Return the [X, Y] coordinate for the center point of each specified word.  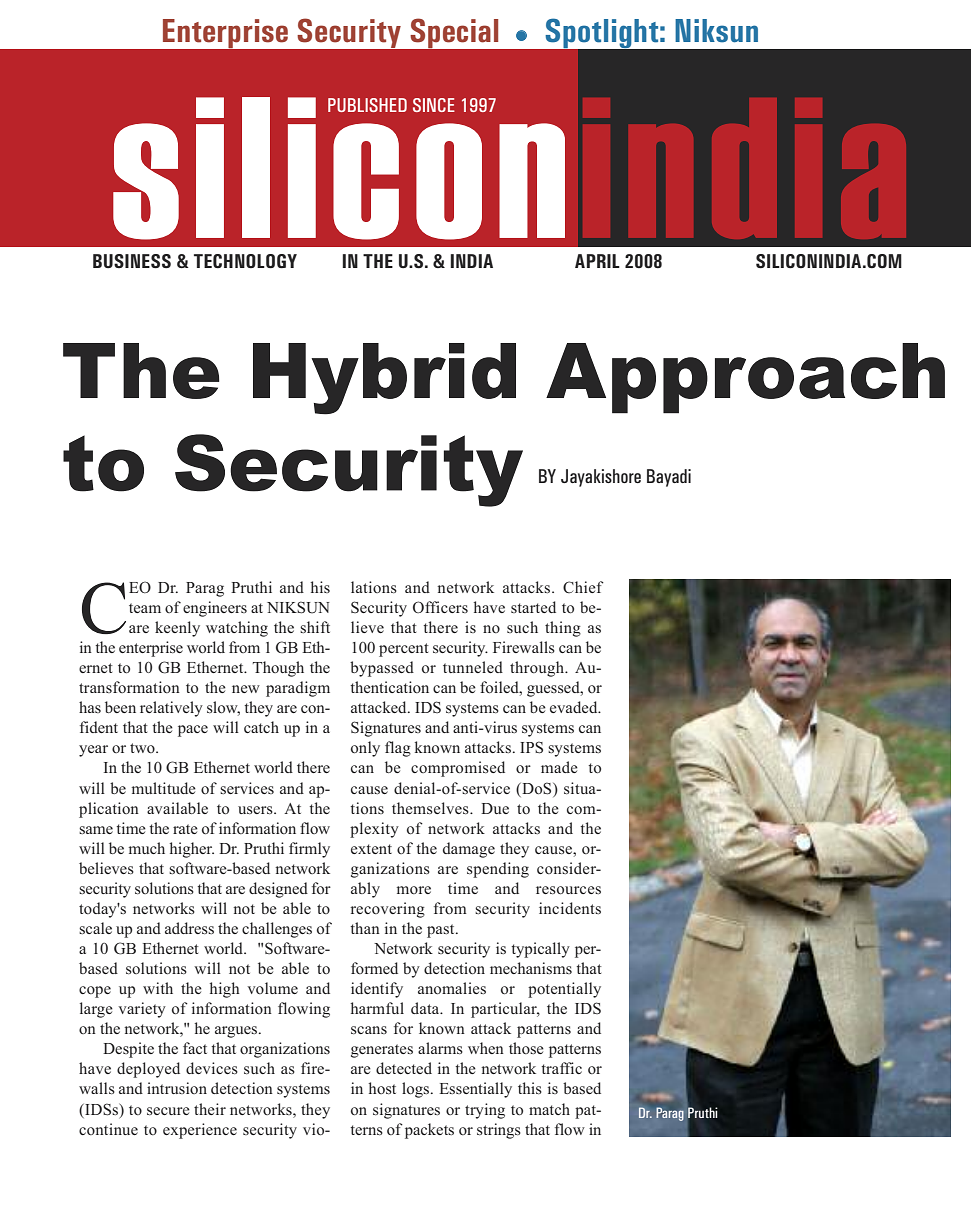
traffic [561, 1068]
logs [417, 1090]
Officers [440, 607]
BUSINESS [132, 261]
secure [168, 1111]
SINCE [434, 105]
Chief [583, 587]
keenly [177, 629]
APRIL [597, 261]
